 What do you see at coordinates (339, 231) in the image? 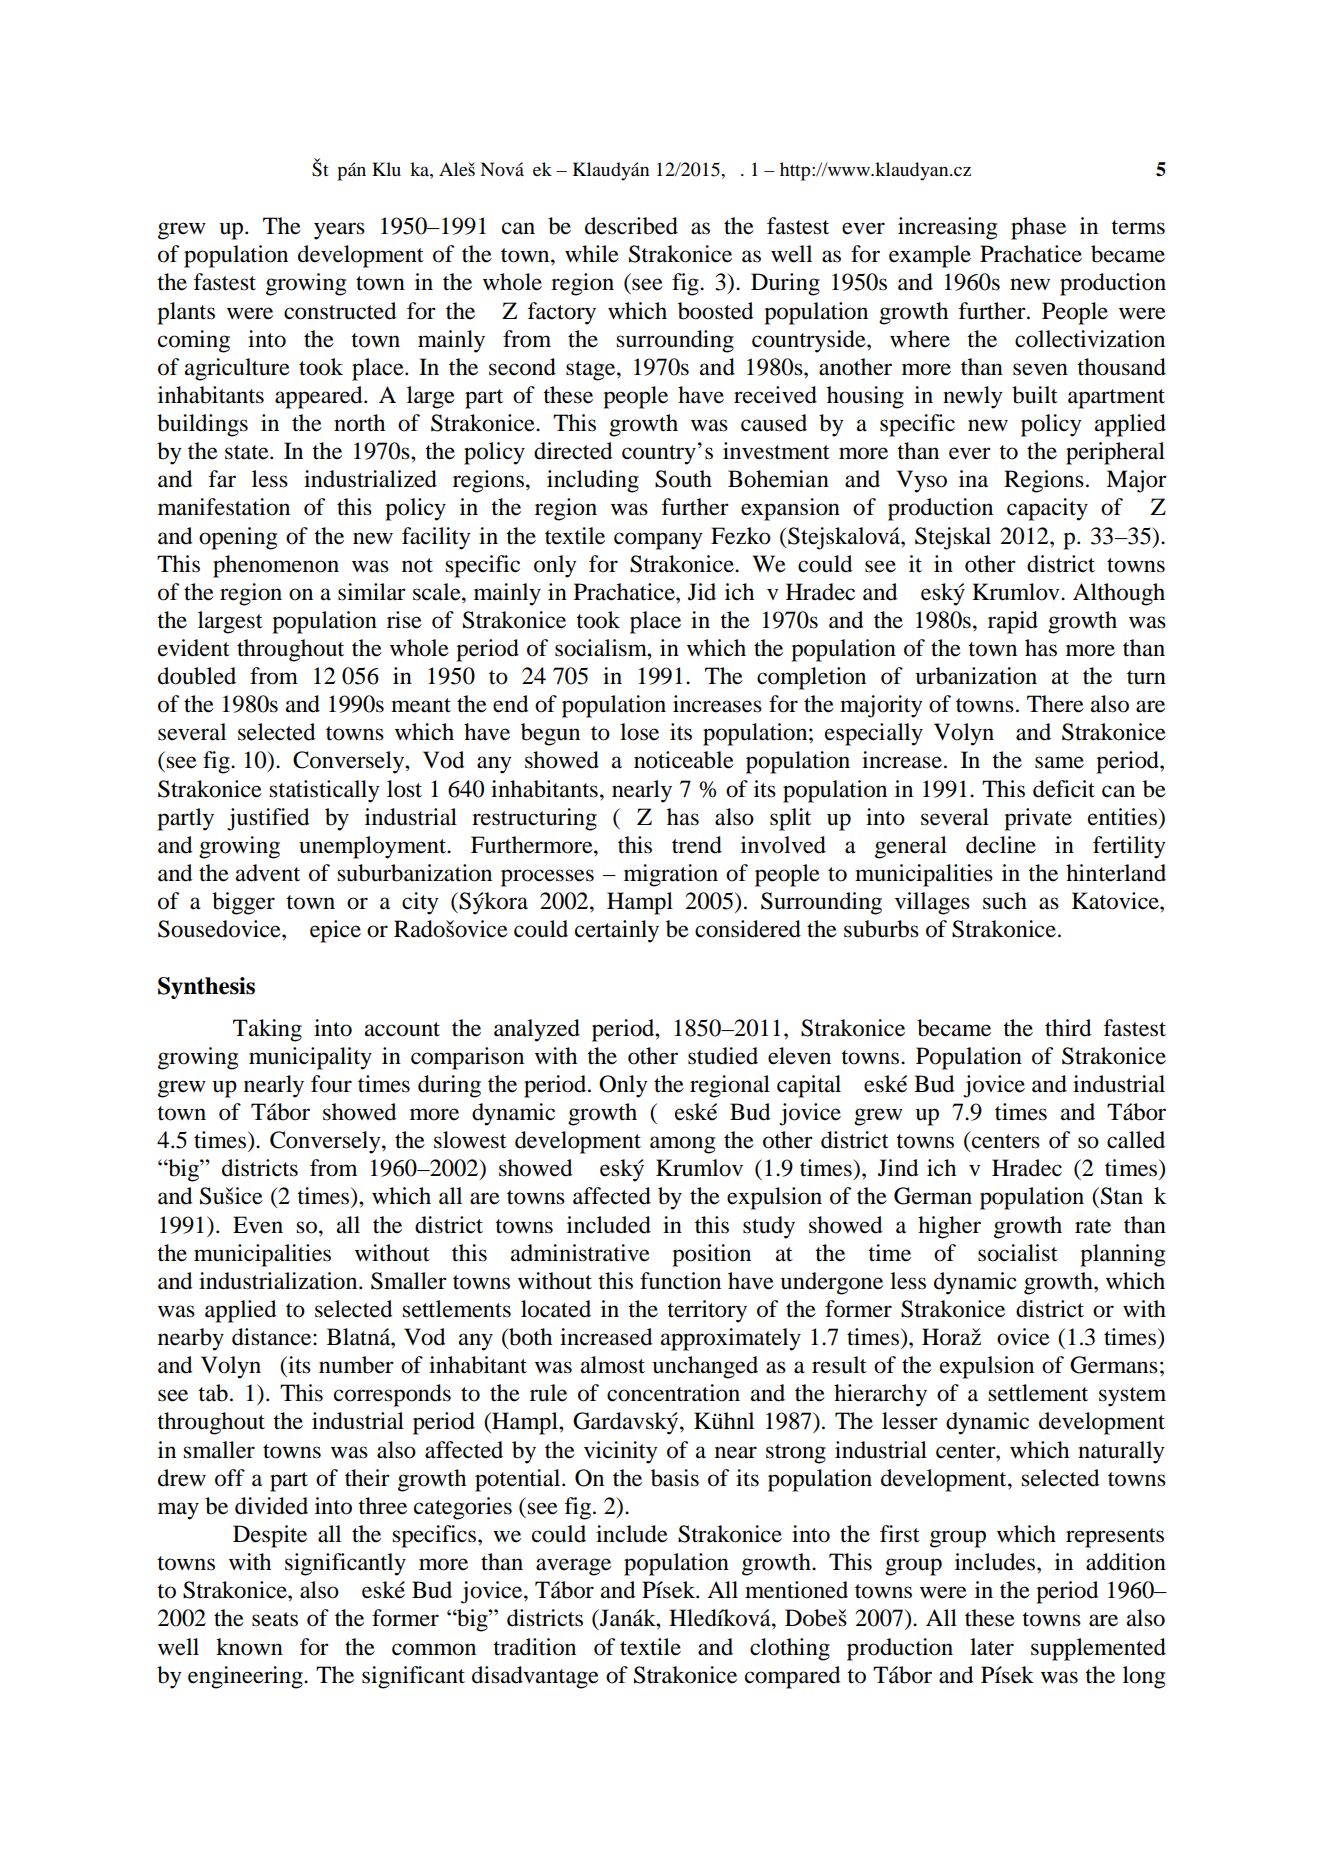
I see `years` at bounding box center [339, 231].
